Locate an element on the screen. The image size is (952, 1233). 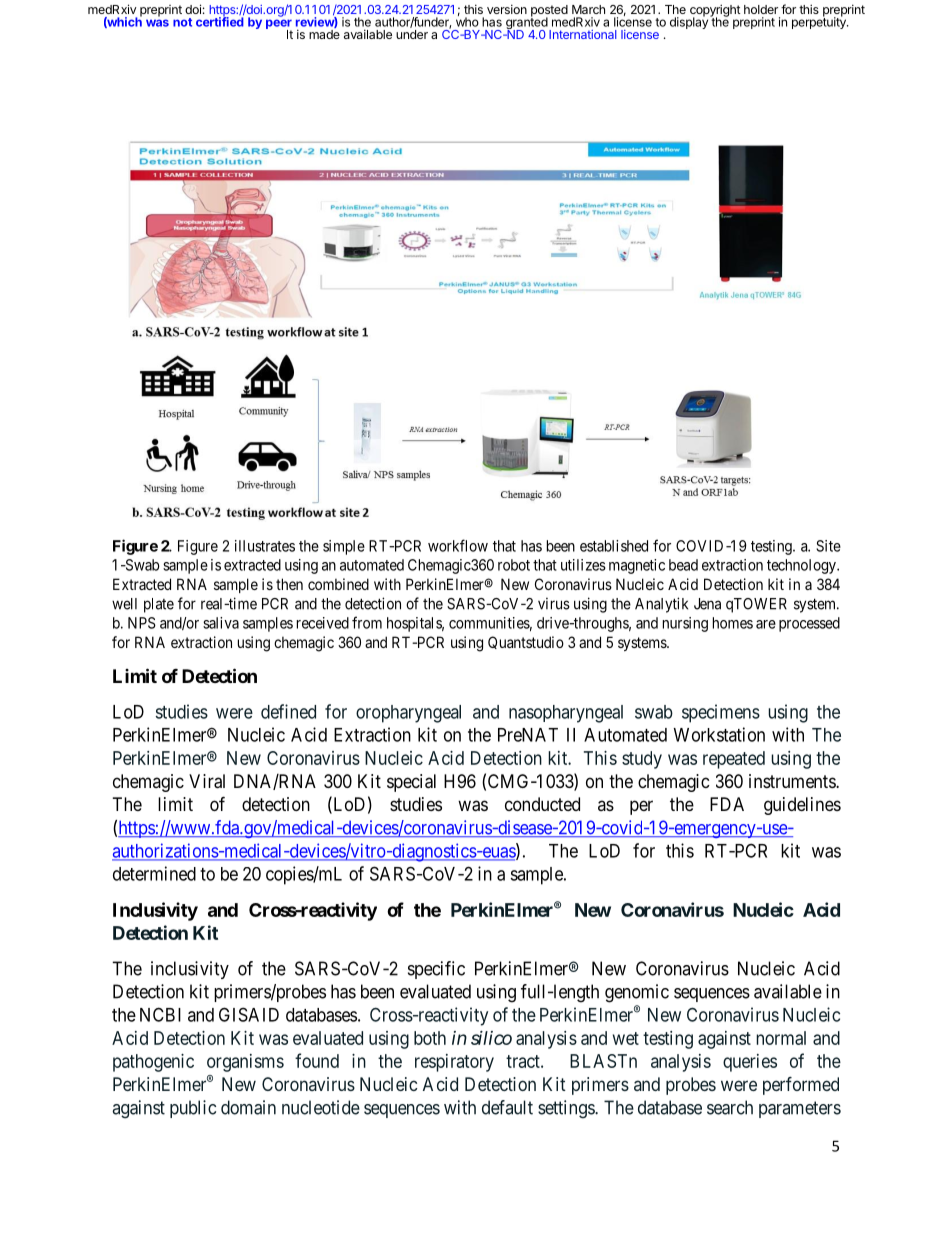
Workstation is located at coordinates (719, 734).
